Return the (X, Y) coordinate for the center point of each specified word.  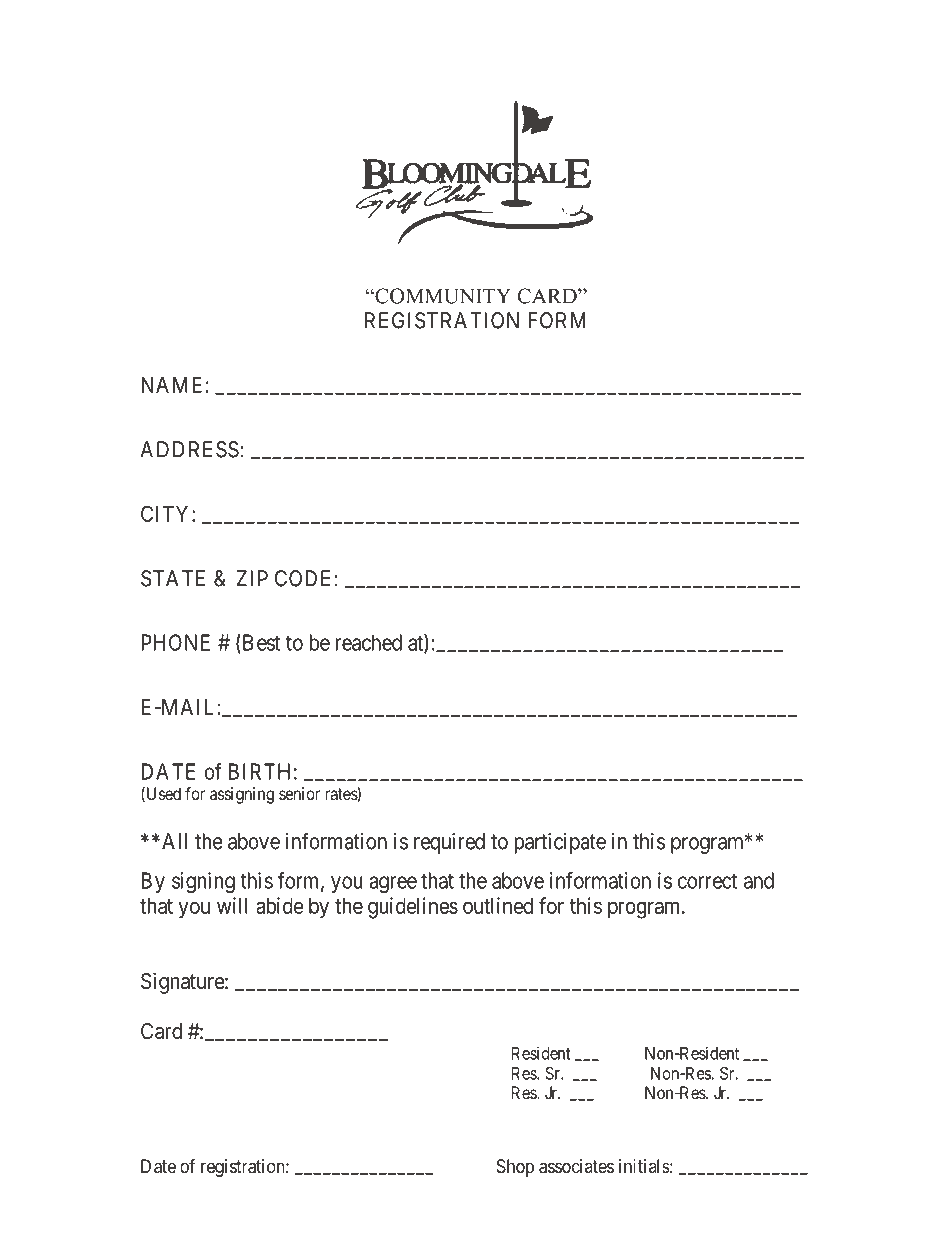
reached (368, 642)
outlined (498, 905)
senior (299, 793)
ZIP (252, 578)
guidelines (413, 908)
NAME (171, 385)
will (232, 905)
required (449, 843)
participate (560, 843)
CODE (302, 578)
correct (707, 881)
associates (576, 1166)
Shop (515, 1168)
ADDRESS (189, 449)
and (759, 880)
